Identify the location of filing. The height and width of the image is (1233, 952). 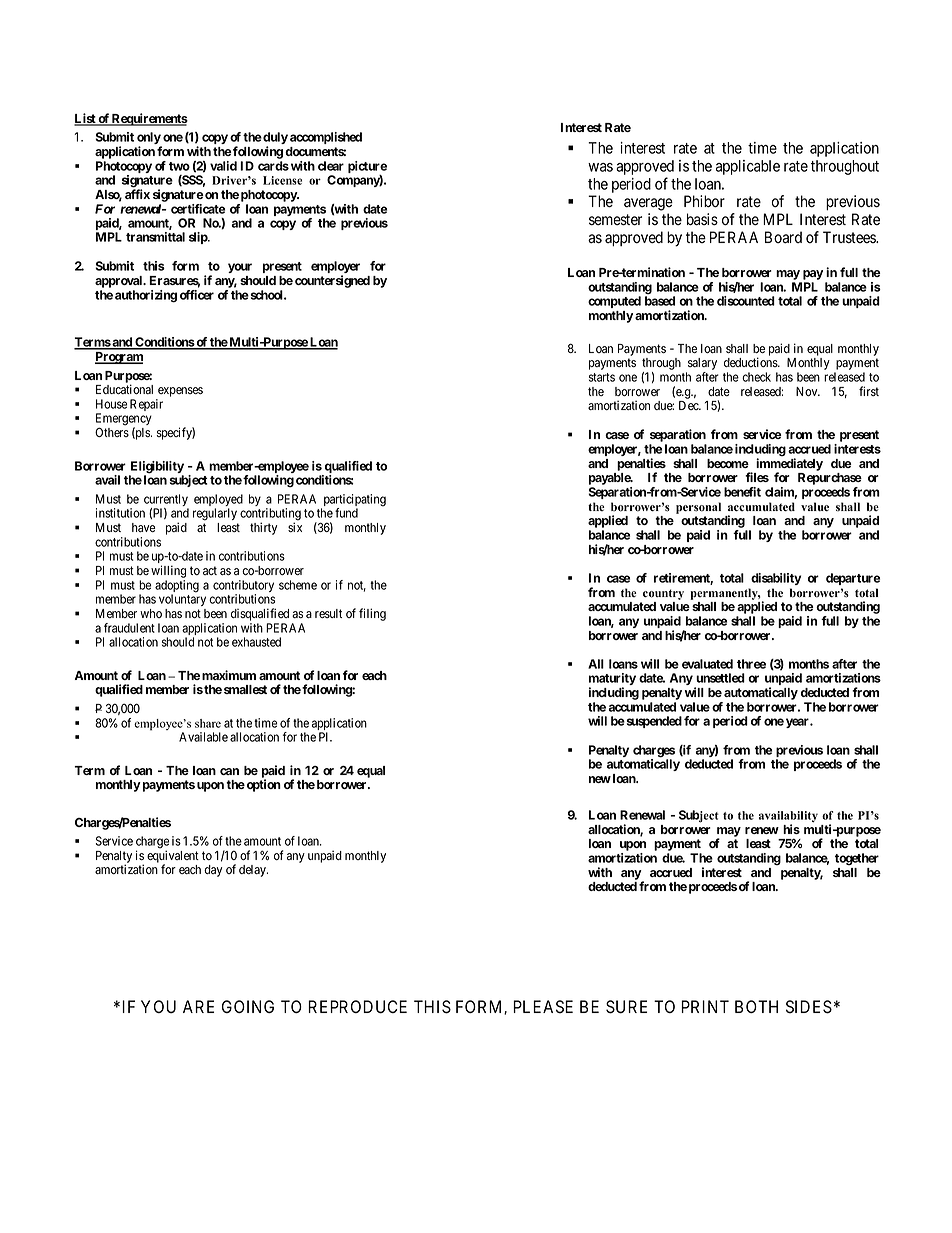
(372, 614).
